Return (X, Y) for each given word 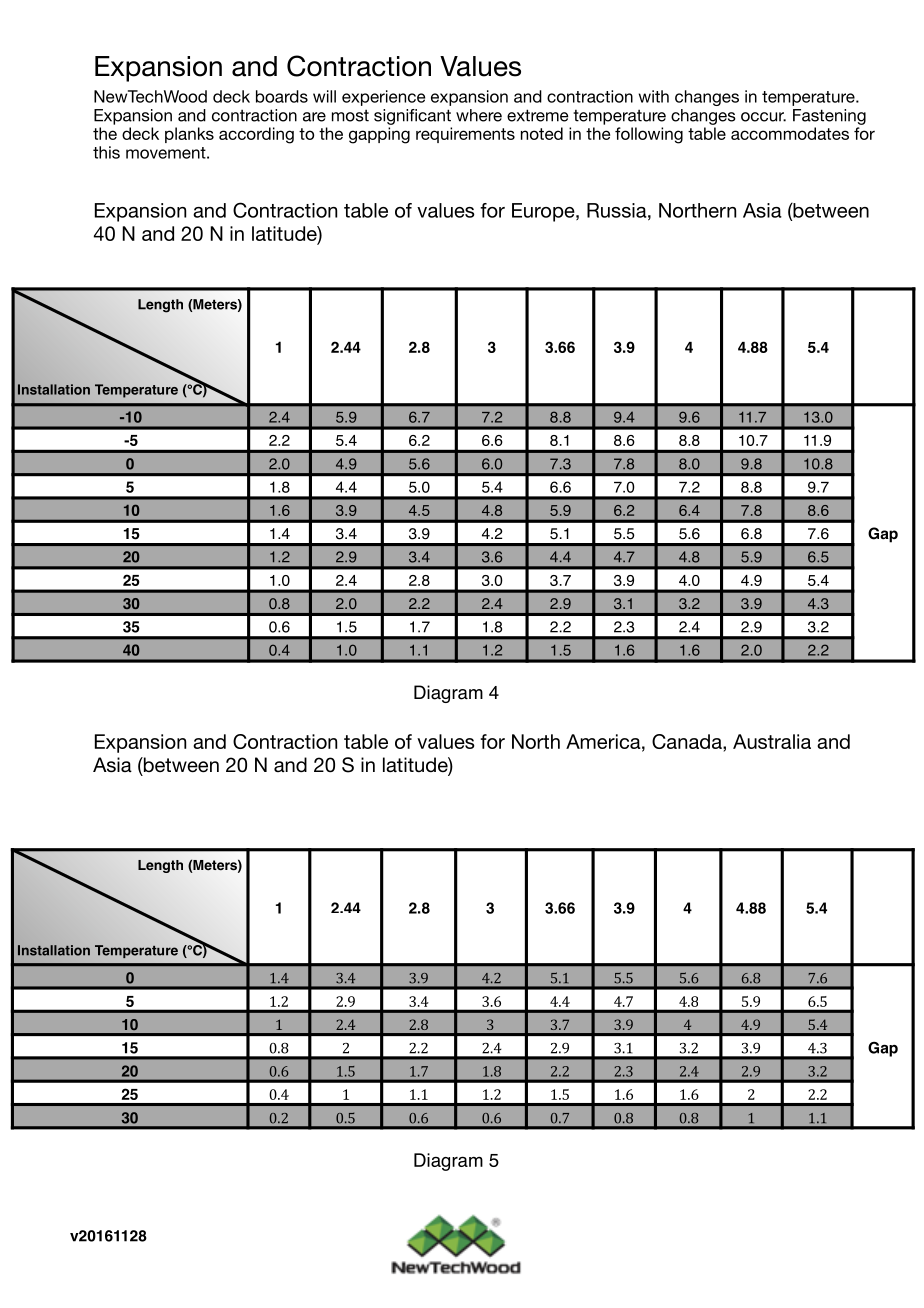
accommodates (790, 133)
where (479, 115)
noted (542, 133)
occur (763, 117)
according (256, 135)
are (314, 117)
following (649, 135)
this (106, 152)
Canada (688, 741)
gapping (379, 135)
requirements (465, 135)
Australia (772, 741)
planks (189, 135)
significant (412, 117)
